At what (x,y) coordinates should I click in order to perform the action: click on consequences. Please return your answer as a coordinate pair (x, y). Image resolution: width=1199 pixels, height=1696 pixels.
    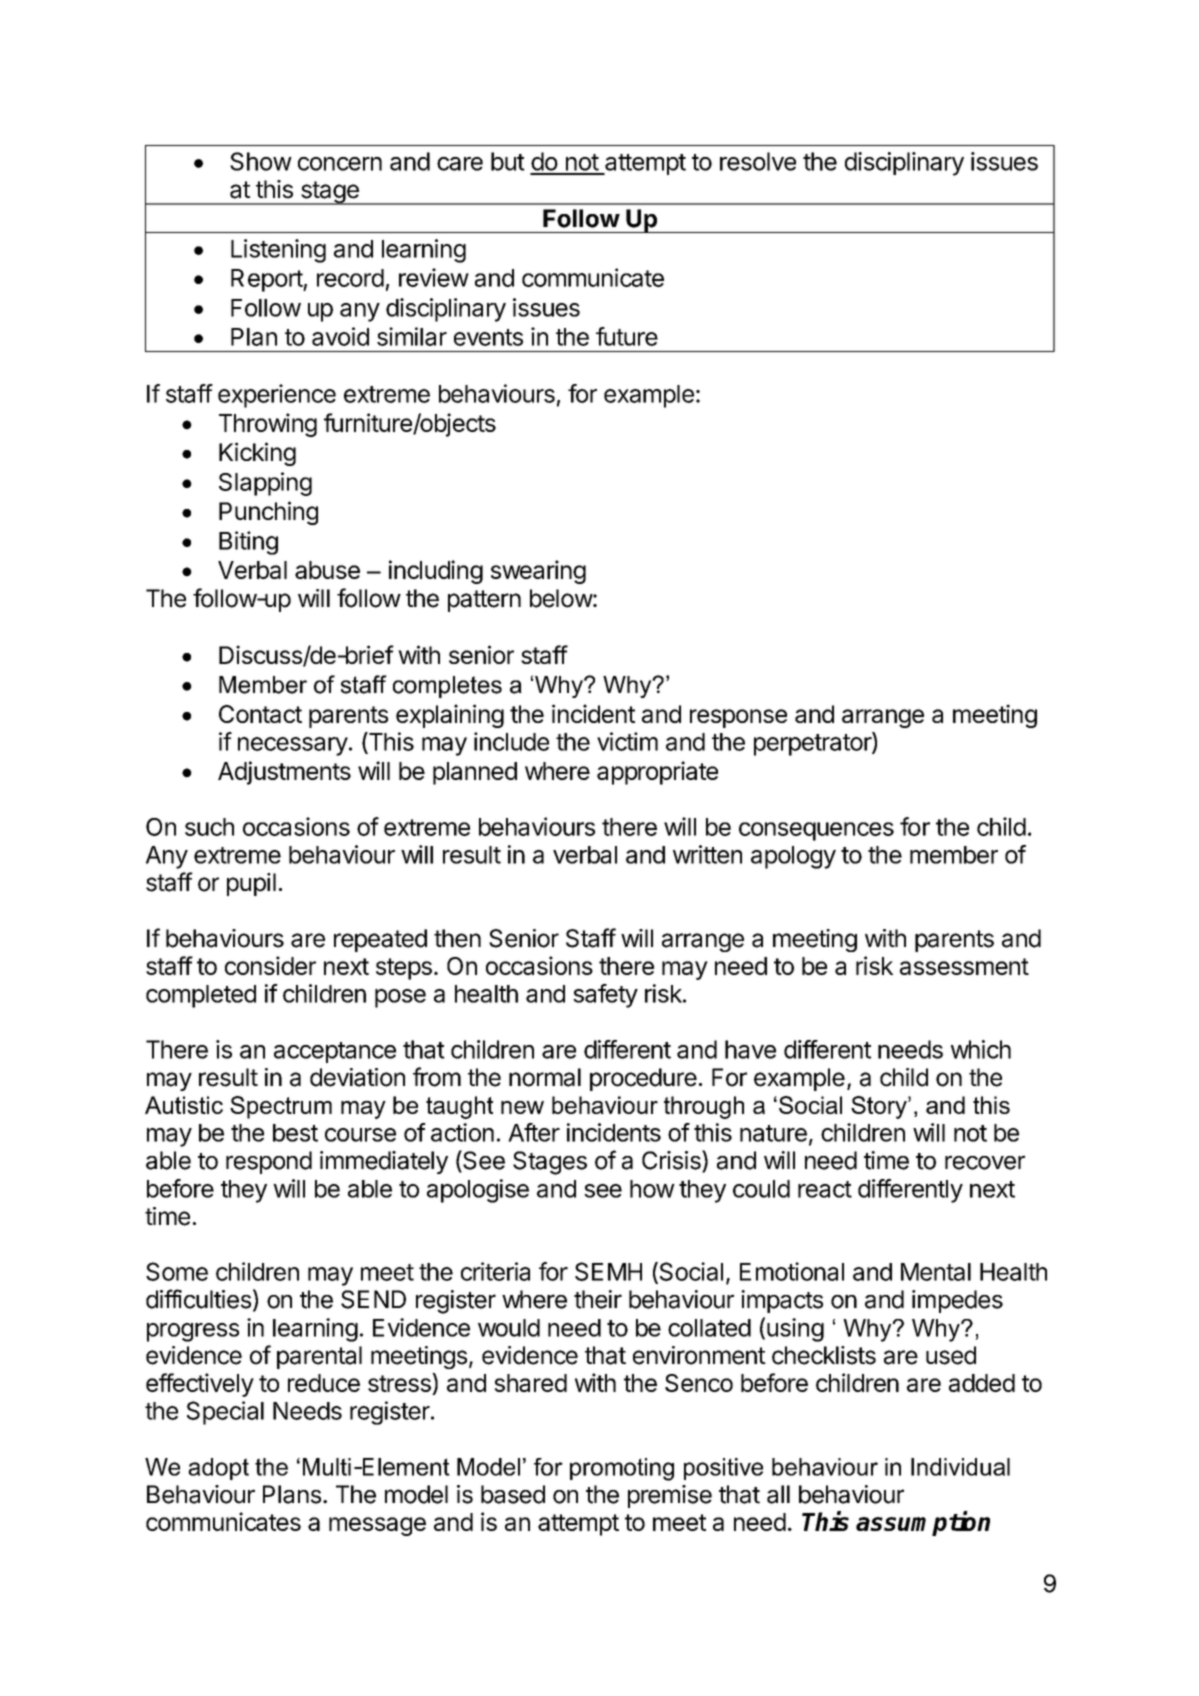
    Looking at the image, I should click on (816, 831).
